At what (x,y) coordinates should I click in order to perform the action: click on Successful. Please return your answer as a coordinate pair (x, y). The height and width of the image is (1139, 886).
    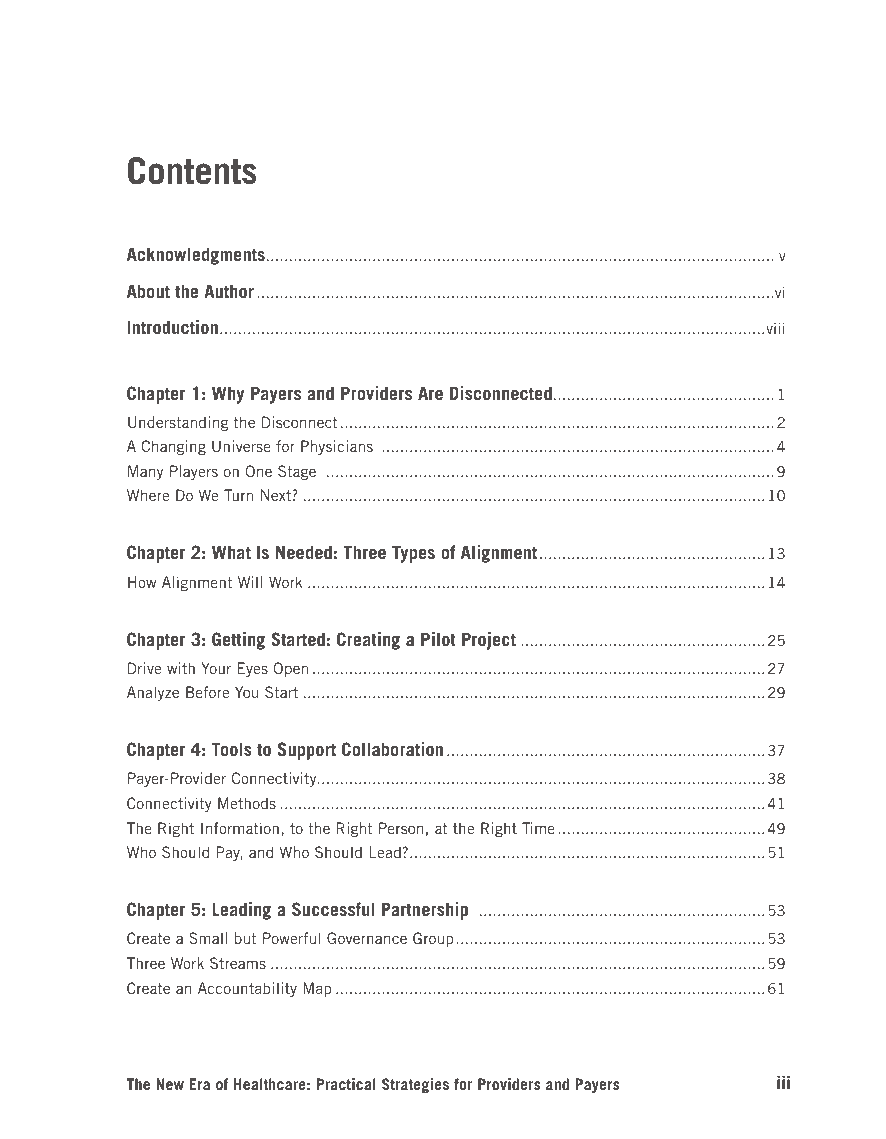
    Looking at the image, I should click on (333, 909).
